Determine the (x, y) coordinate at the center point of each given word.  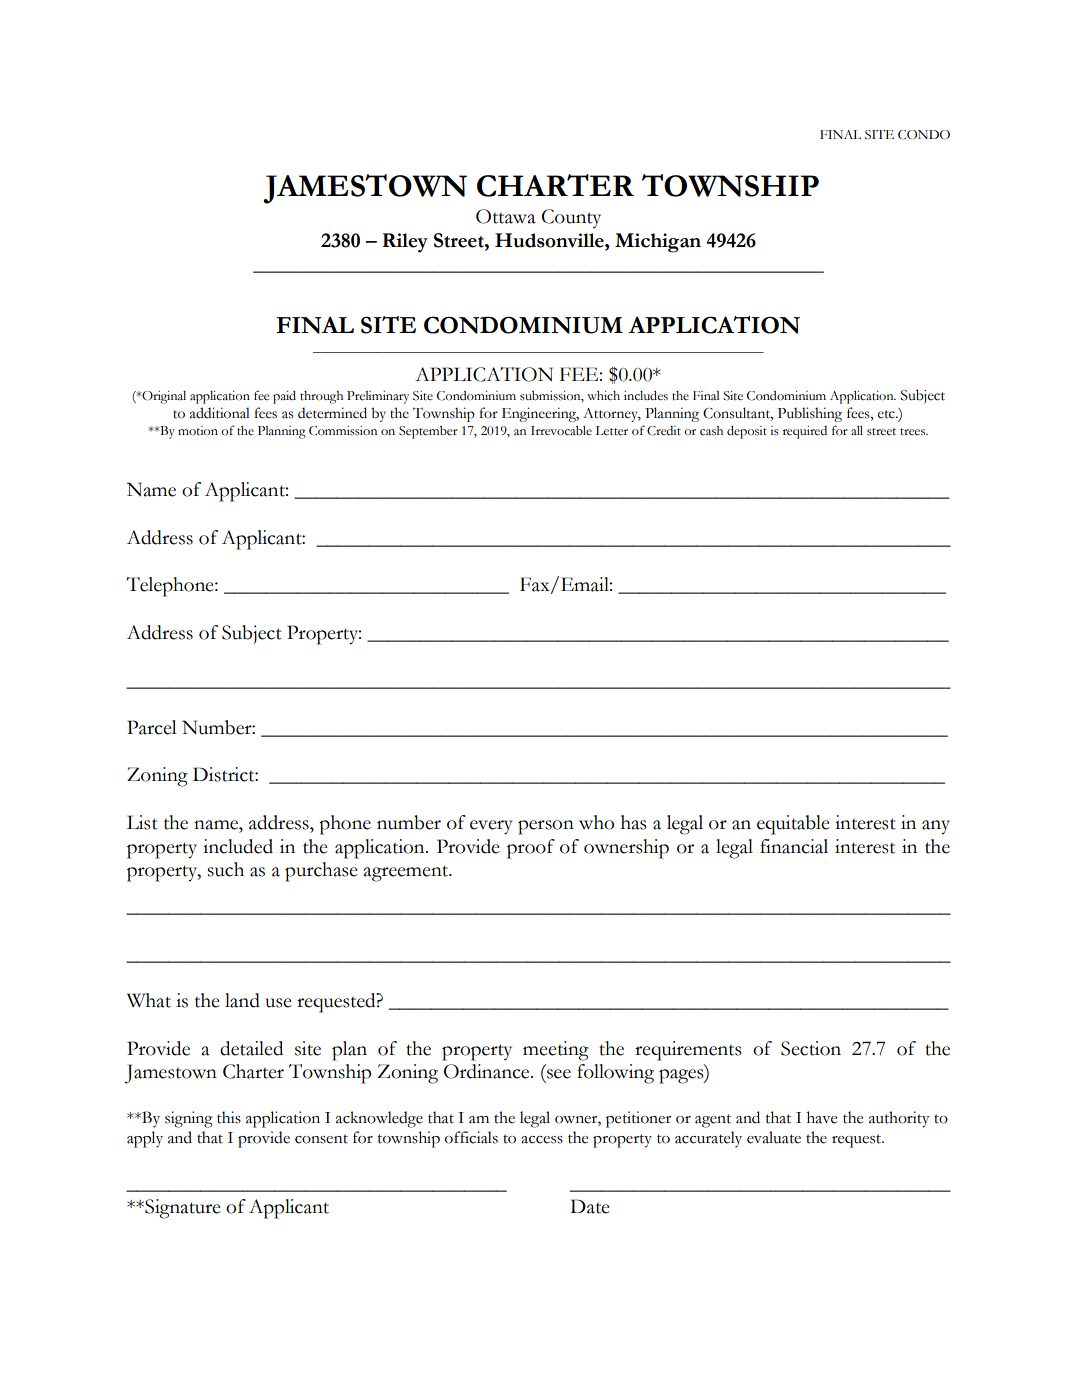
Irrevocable (561, 431)
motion (198, 431)
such (225, 869)
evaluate (774, 1137)
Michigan (658, 243)
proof (531, 849)
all (857, 431)
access (542, 1140)
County (571, 218)
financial (794, 846)
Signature (182, 1209)
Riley (405, 243)
